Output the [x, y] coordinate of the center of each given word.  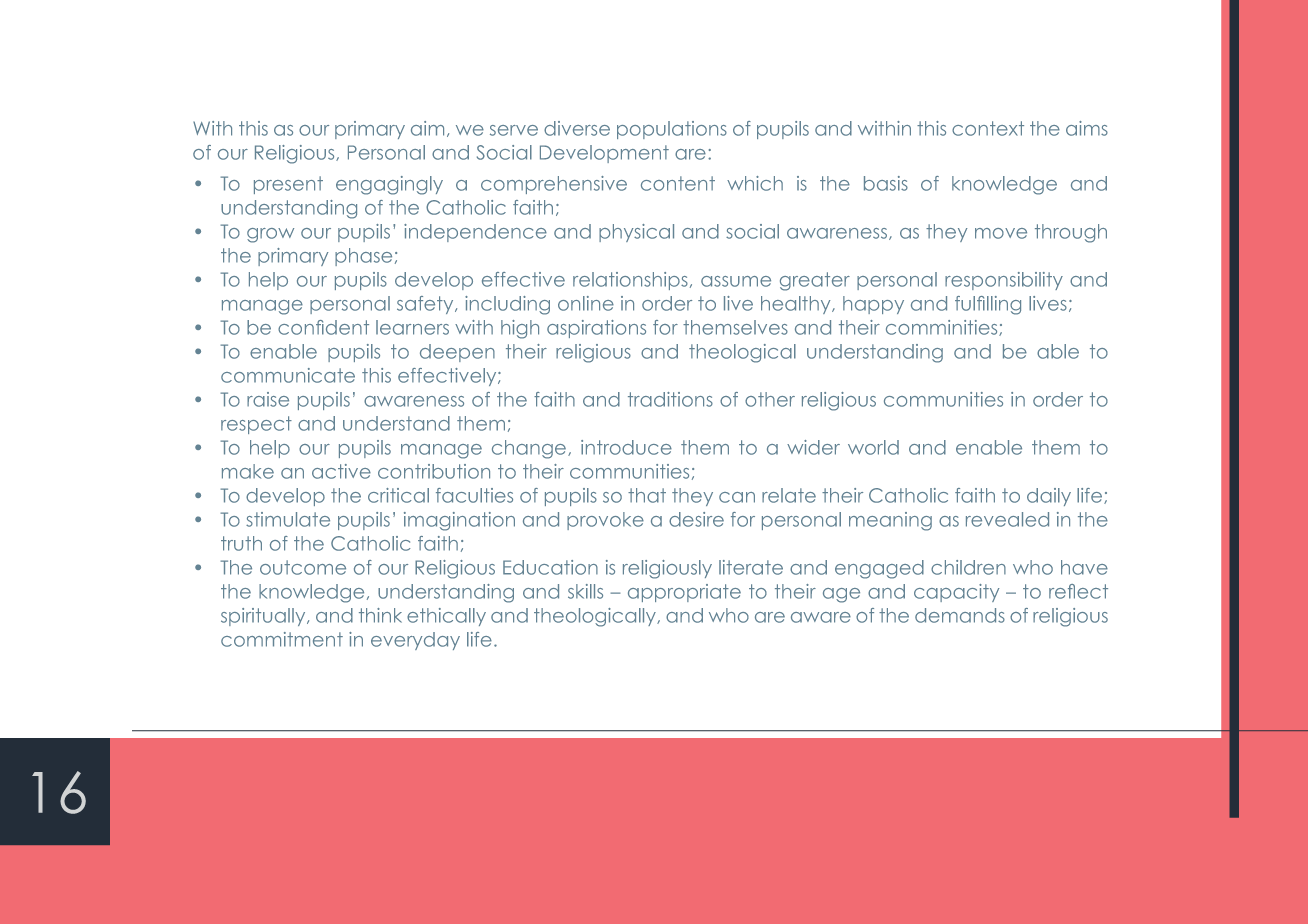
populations [672, 130]
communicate [288, 375]
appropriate [684, 593]
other [770, 399]
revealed [1007, 519]
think [380, 615]
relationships [630, 281]
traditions [670, 399]
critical [398, 495]
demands [960, 615]
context [988, 128]
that [647, 495]
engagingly [389, 185]
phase [363, 257]
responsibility [1004, 281]
